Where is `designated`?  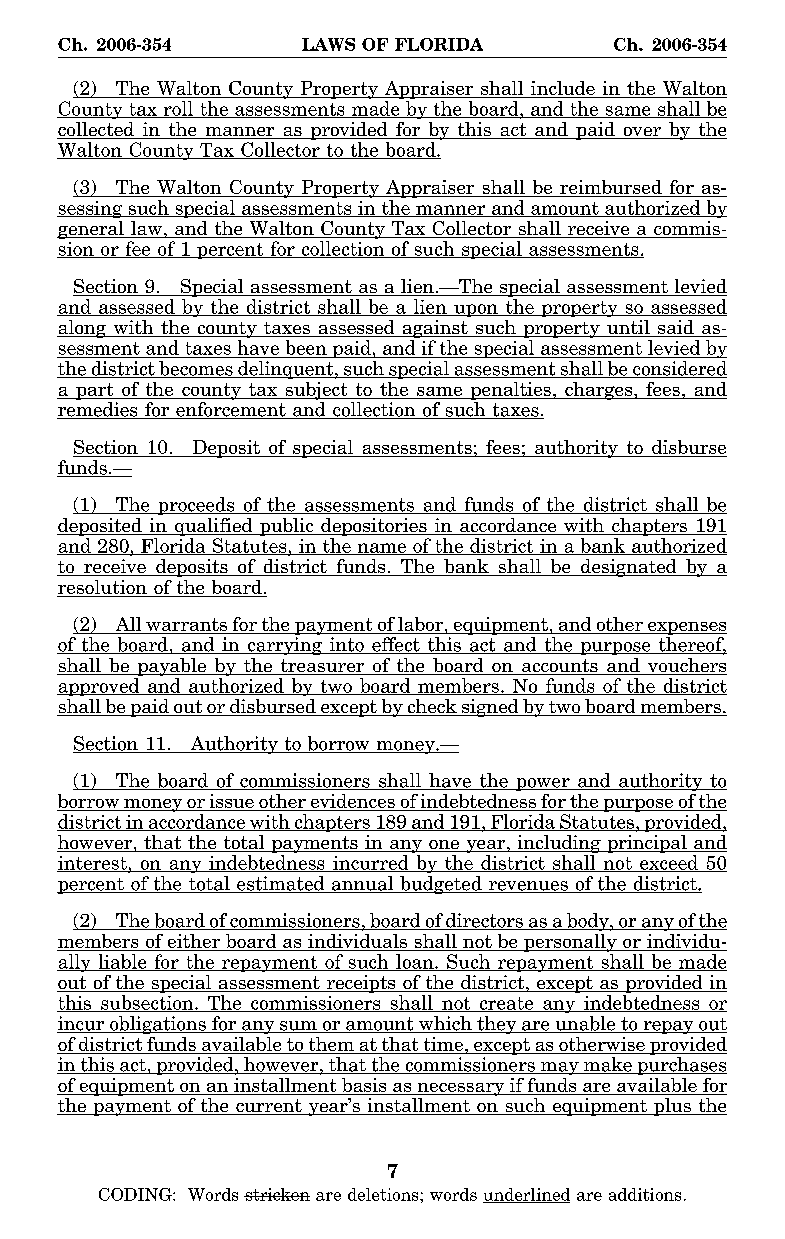 designated is located at coordinates (629, 568).
